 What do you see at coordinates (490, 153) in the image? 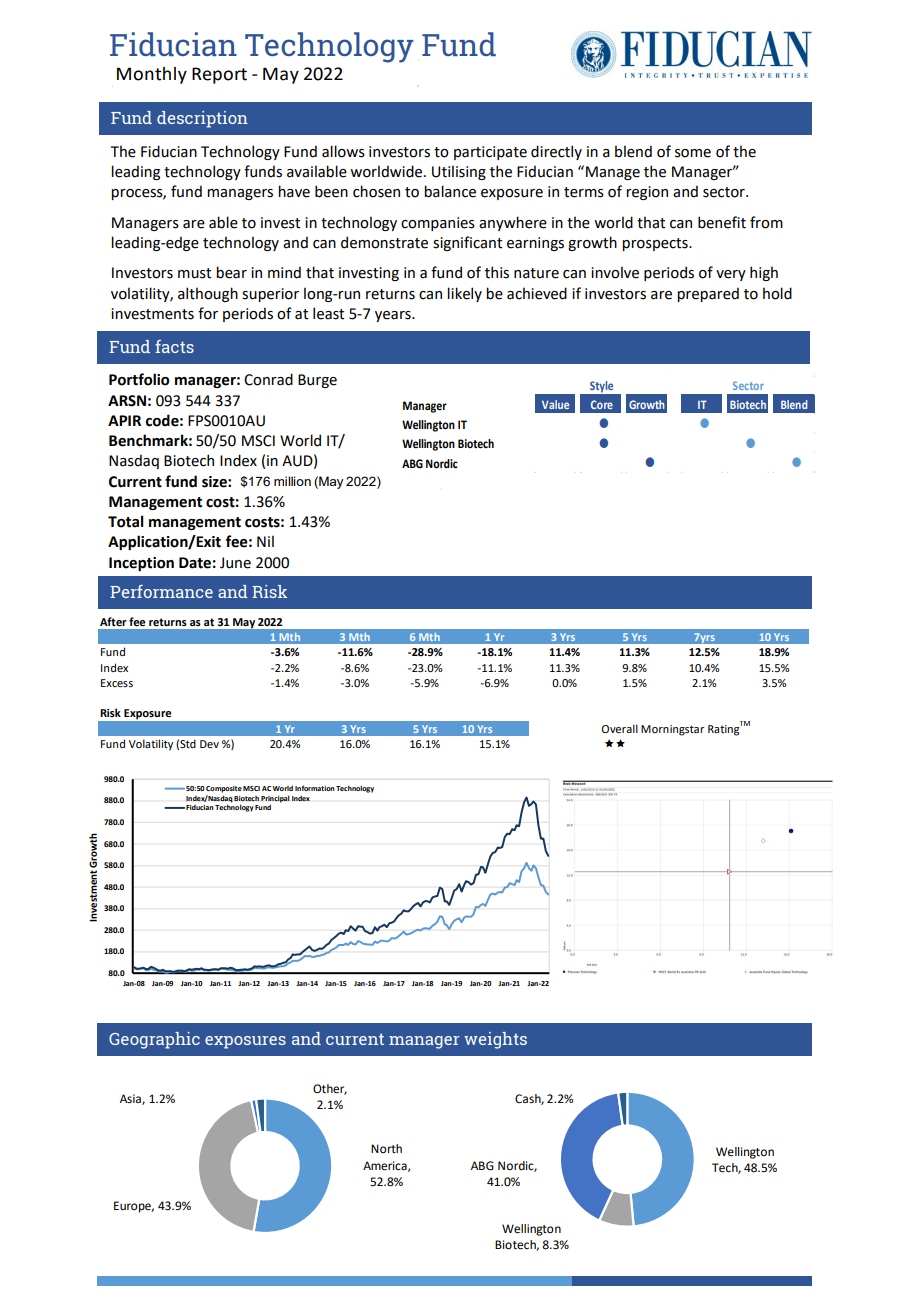
I see `participate` at bounding box center [490, 153].
